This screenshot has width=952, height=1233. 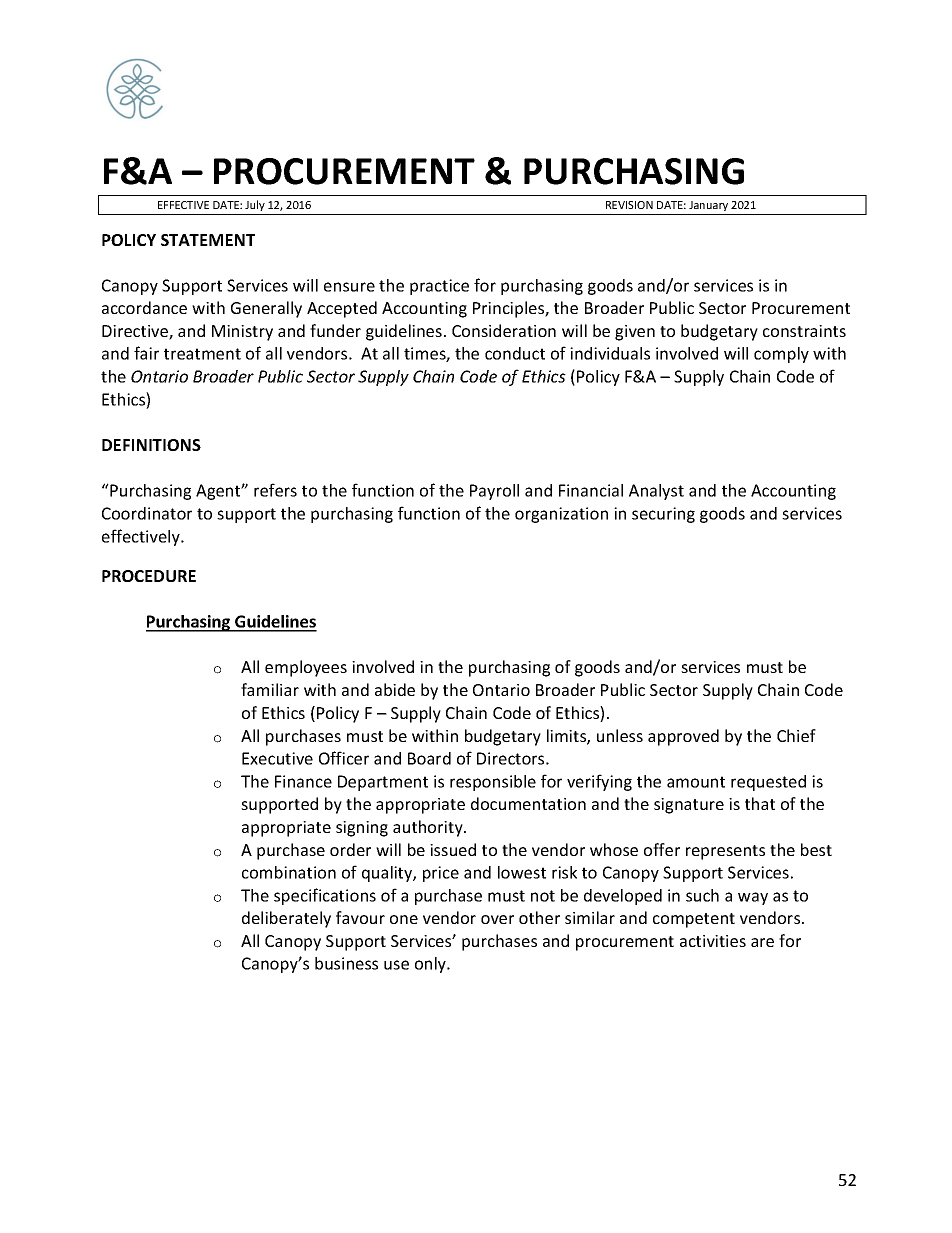 What do you see at coordinates (202, 354) in the screenshot?
I see `treatment` at bounding box center [202, 354].
